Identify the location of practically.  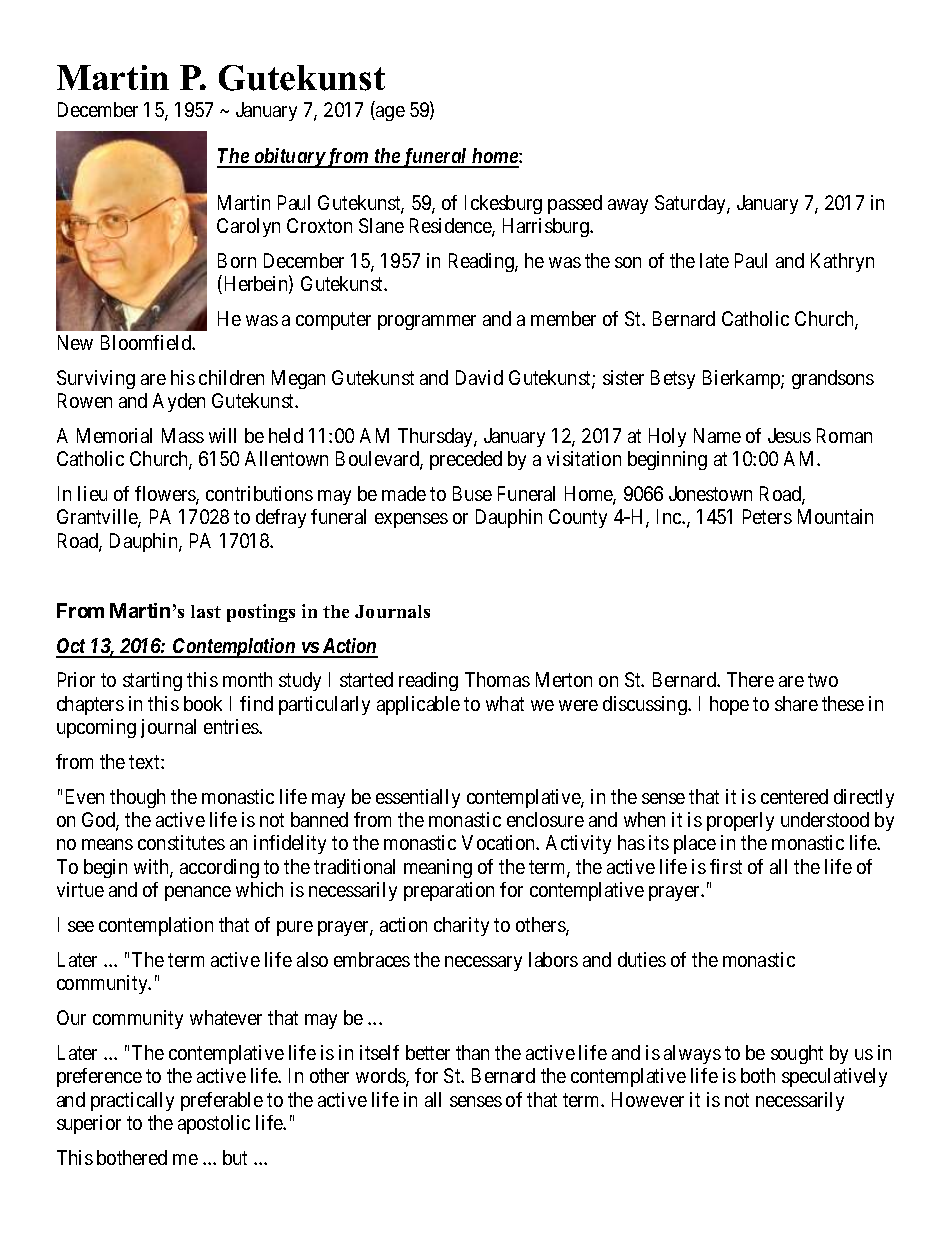
(132, 1101).
